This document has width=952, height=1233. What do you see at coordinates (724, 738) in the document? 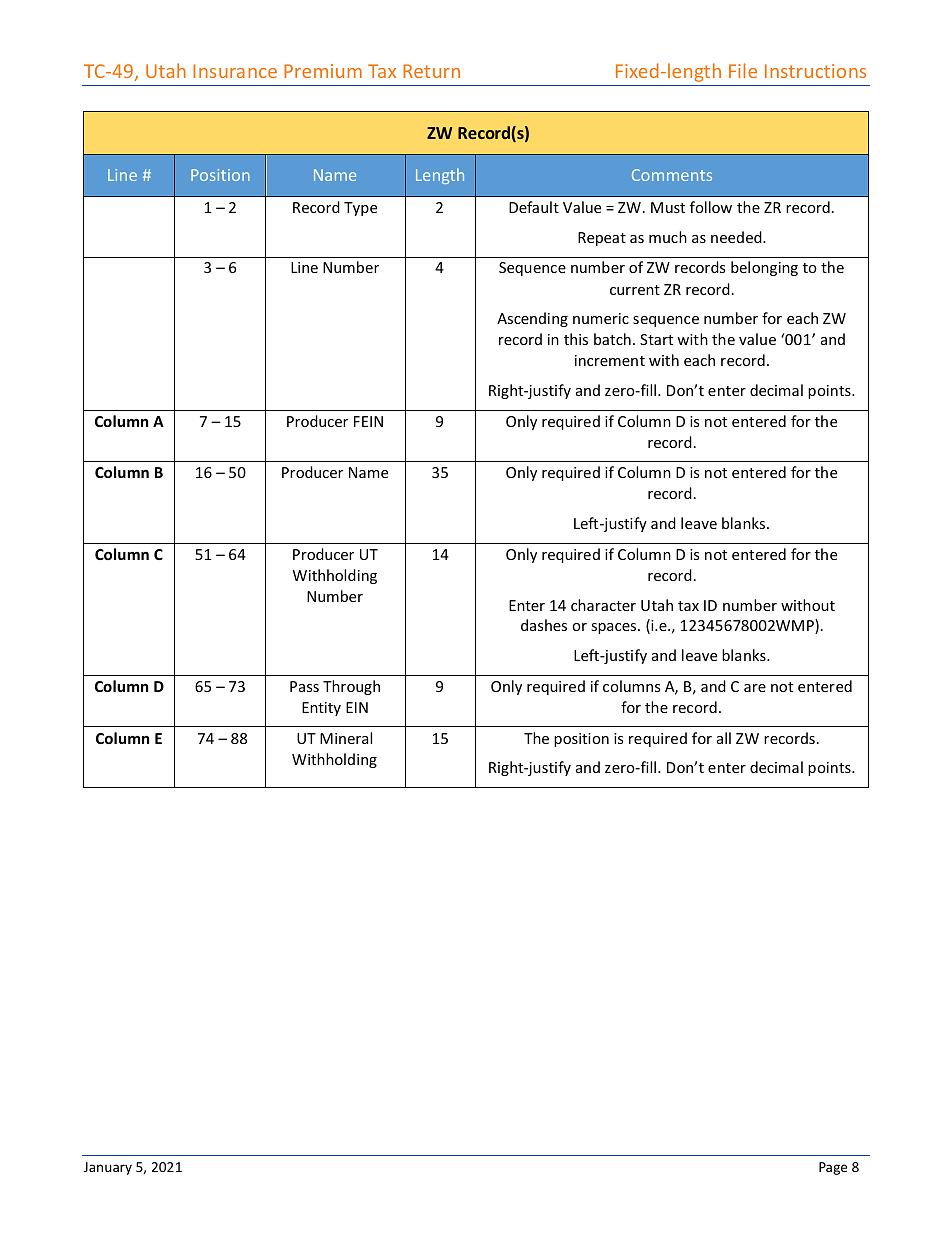
I see `all` at bounding box center [724, 738].
